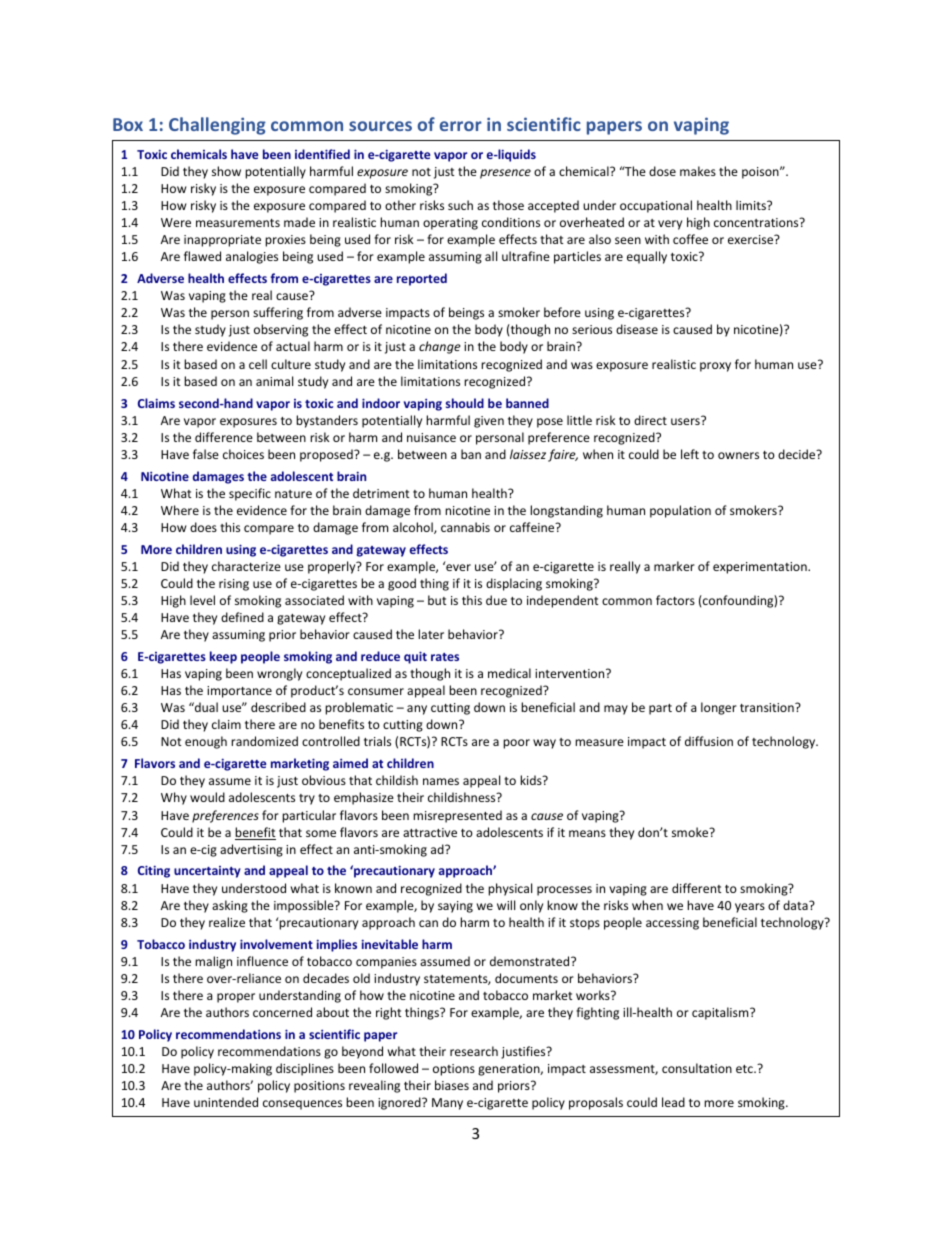 This image has height=1233, width=952. Describe the element at coordinates (715, 367) in the image. I see `proxy` at that location.
